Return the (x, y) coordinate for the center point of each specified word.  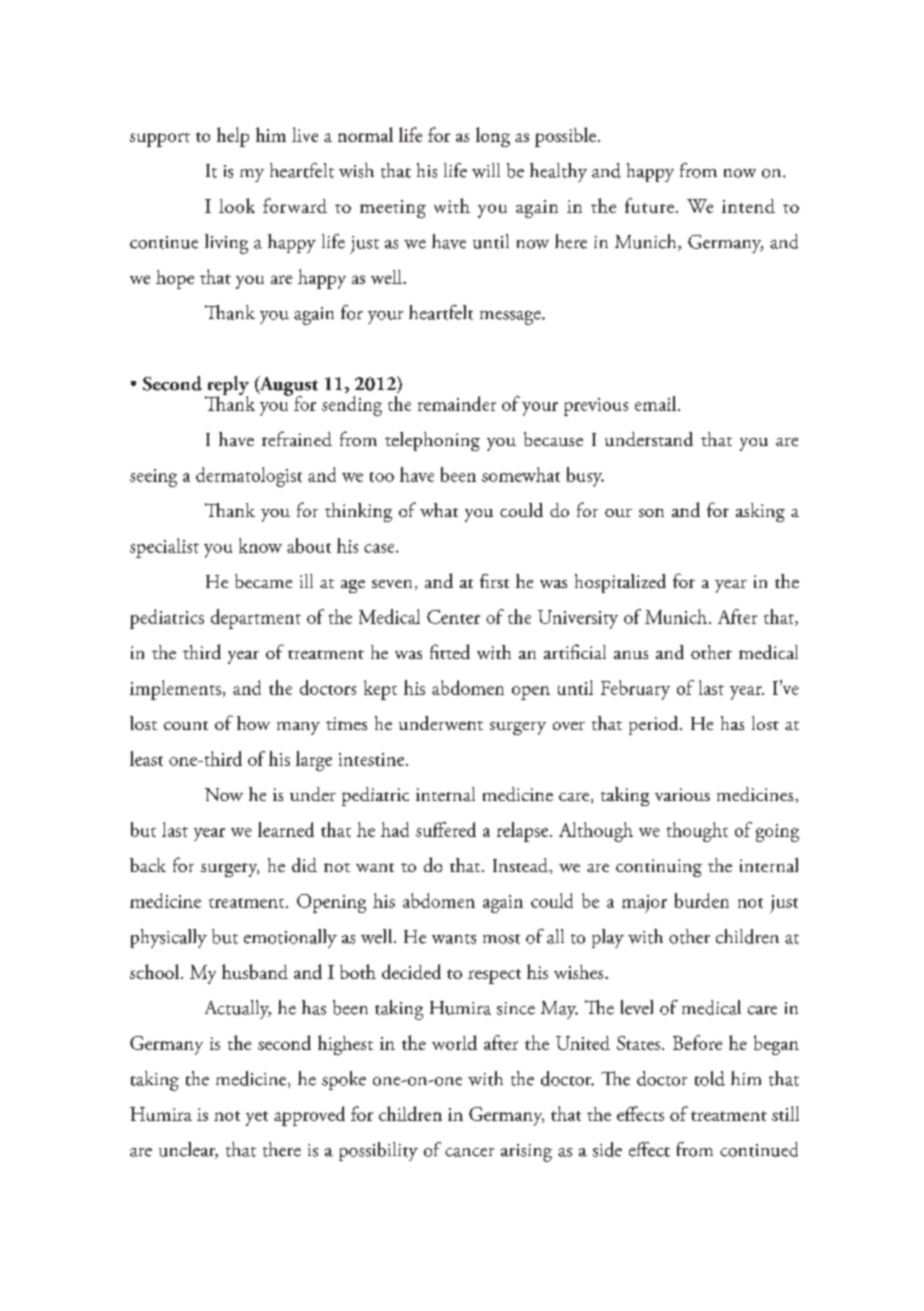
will (486, 170)
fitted (450, 651)
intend (748, 206)
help (233, 137)
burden (702, 900)
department (256, 619)
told (710, 1078)
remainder (457, 403)
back (148, 865)
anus (631, 655)
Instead (521, 865)
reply (227, 387)
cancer (469, 1152)
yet (257, 1118)
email (655, 403)
